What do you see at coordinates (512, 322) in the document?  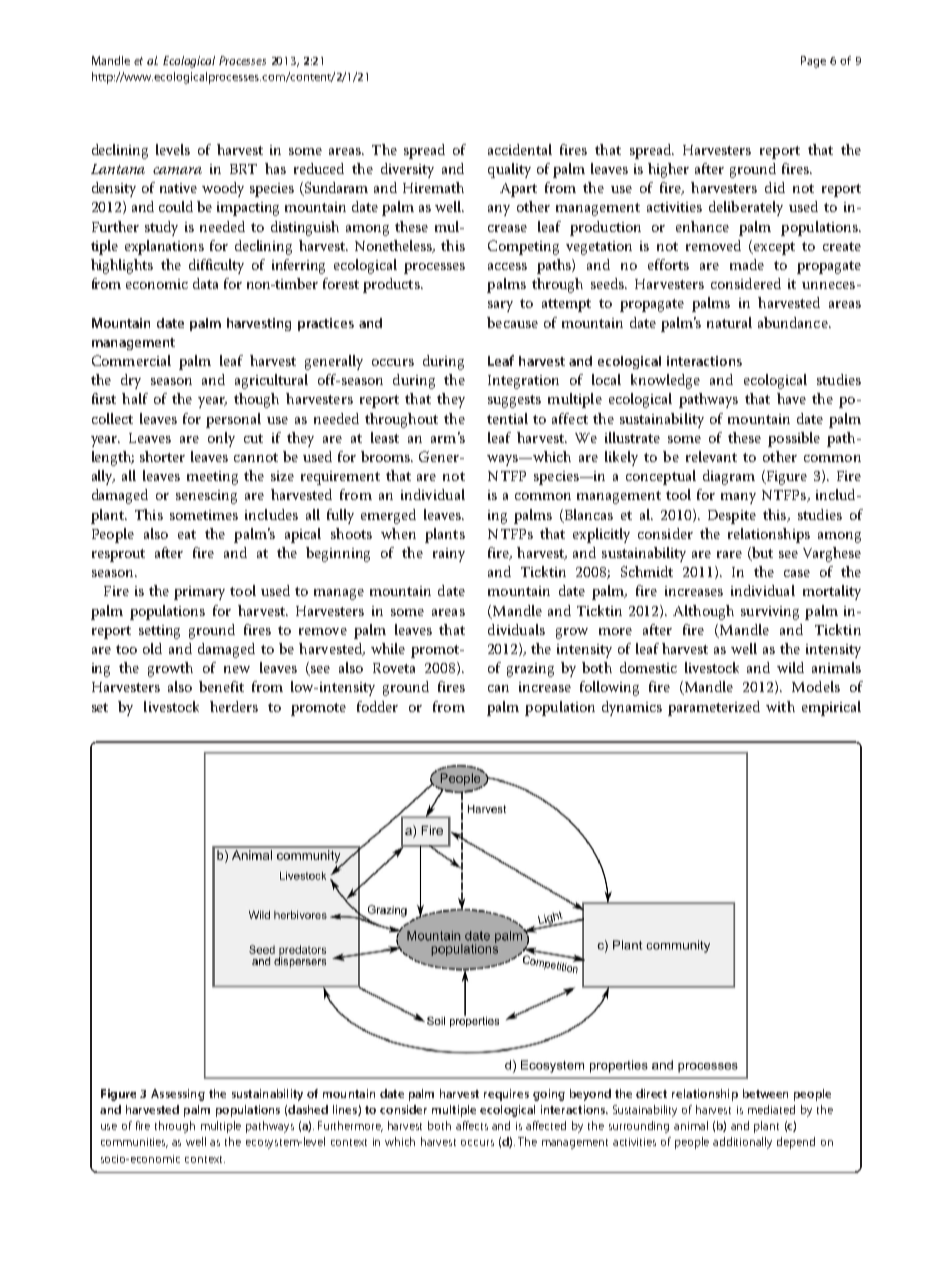 I see `because` at bounding box center [512, 322].
